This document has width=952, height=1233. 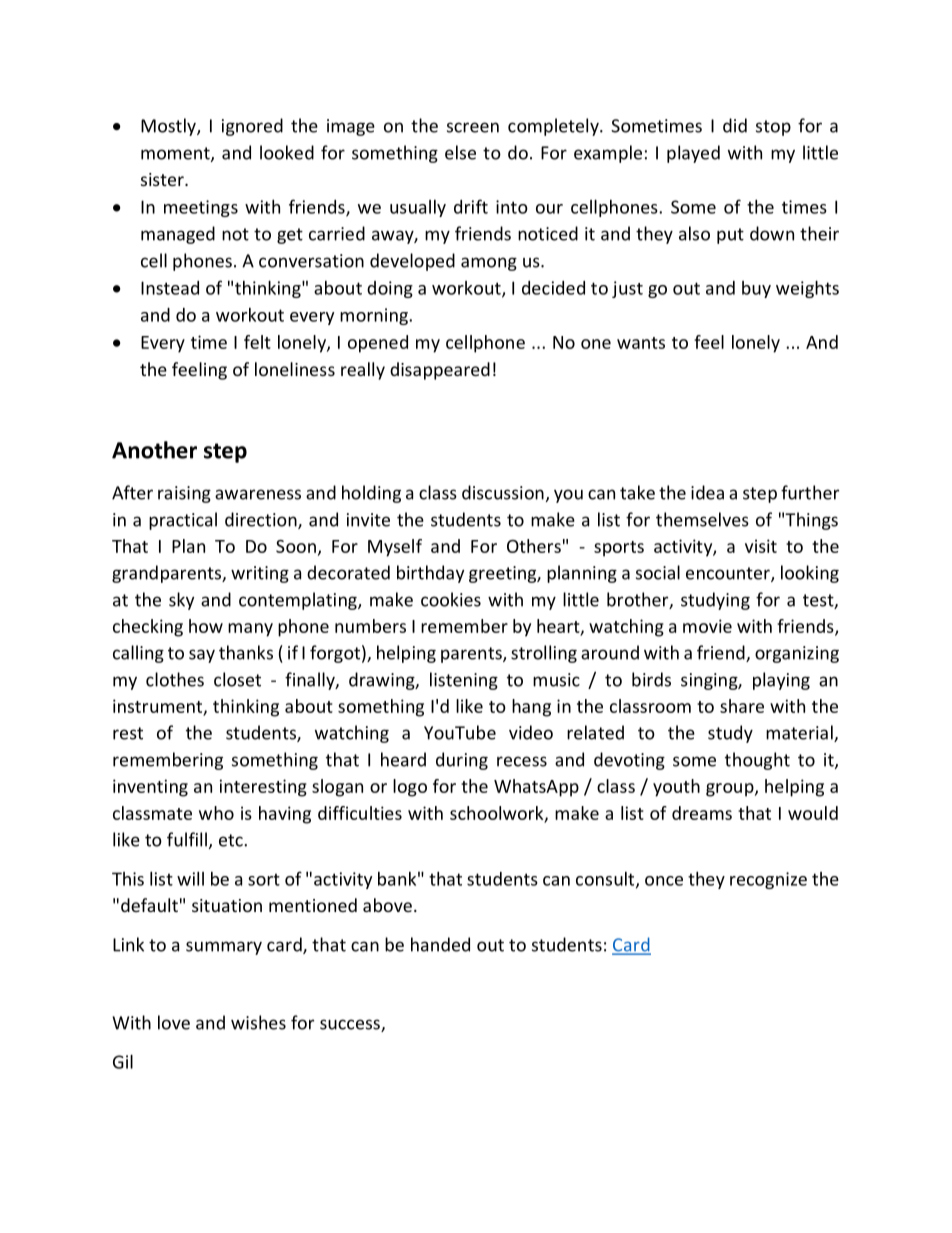 I want to click on fulfill, so click(x=187, y=839).
